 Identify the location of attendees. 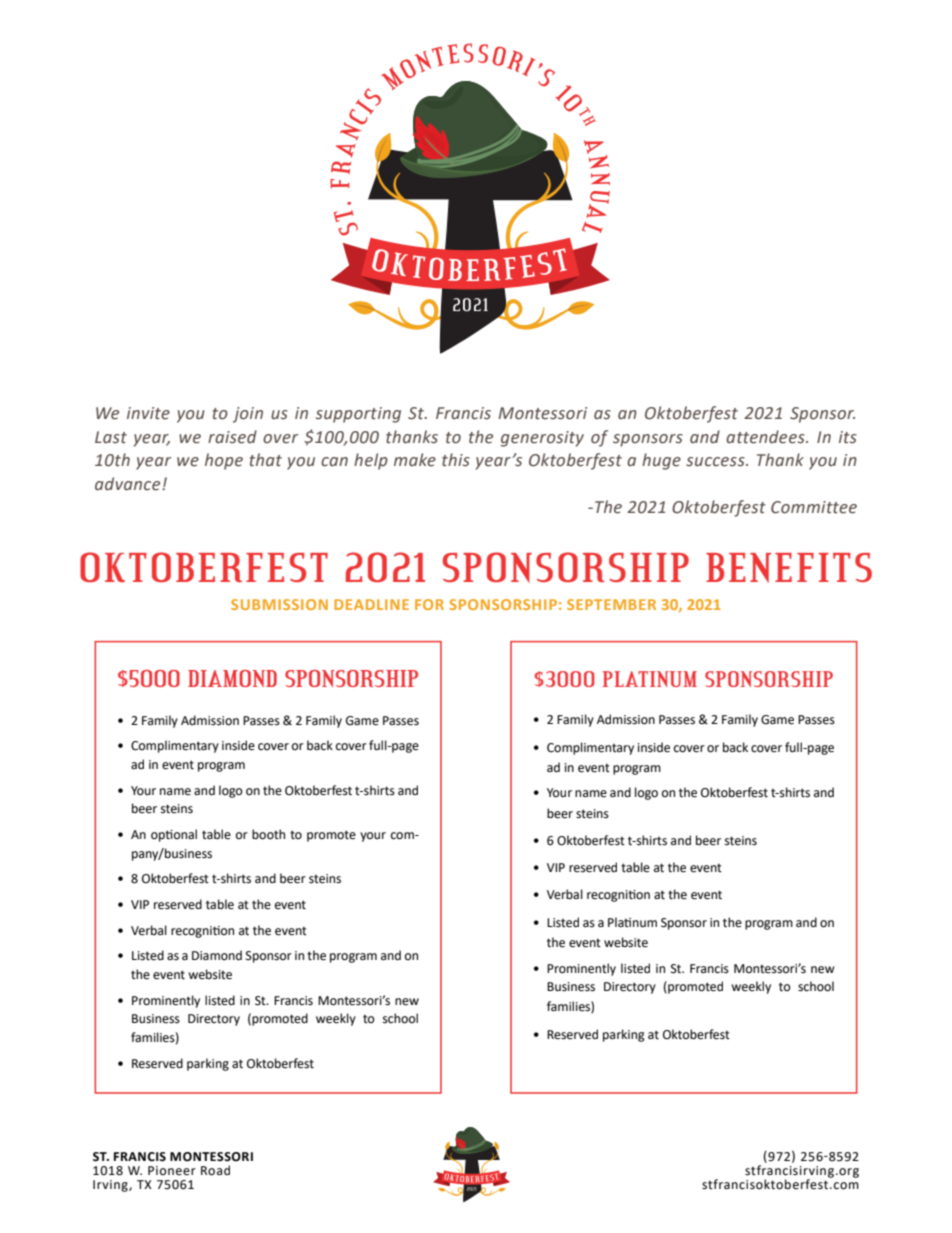
(766, 437).
